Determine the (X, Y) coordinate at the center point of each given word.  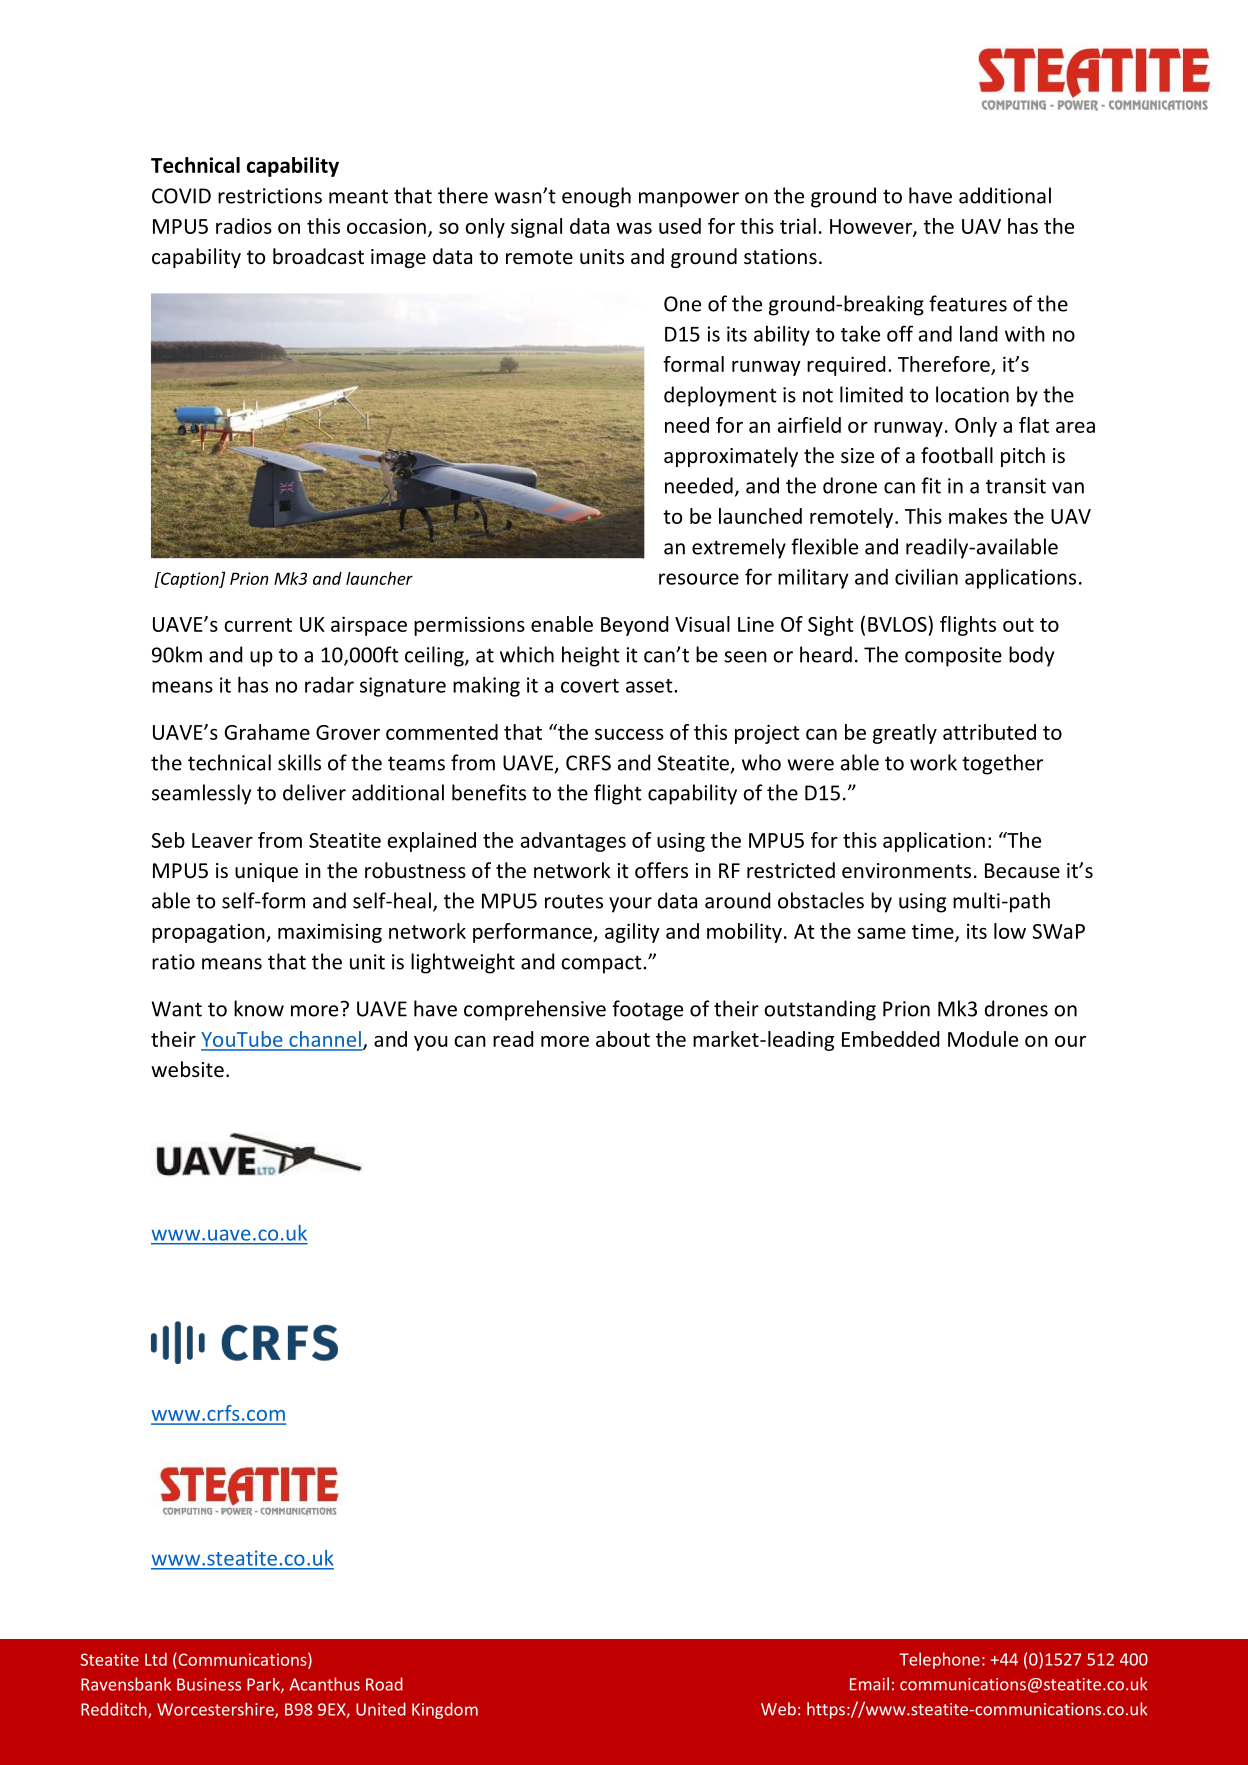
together (1002, 764)
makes (978, 516)
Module (983, 1039)
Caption (190, 580)
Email (869, 1684)
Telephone (939, 1660)
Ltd (156, 1659)
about (623, 1039)
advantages (573, 842)
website (187, 1069)
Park (264, 1685)
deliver (314, 792)
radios (244, 226)
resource (699, 579)
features (968, 303)
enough (596, 197)
